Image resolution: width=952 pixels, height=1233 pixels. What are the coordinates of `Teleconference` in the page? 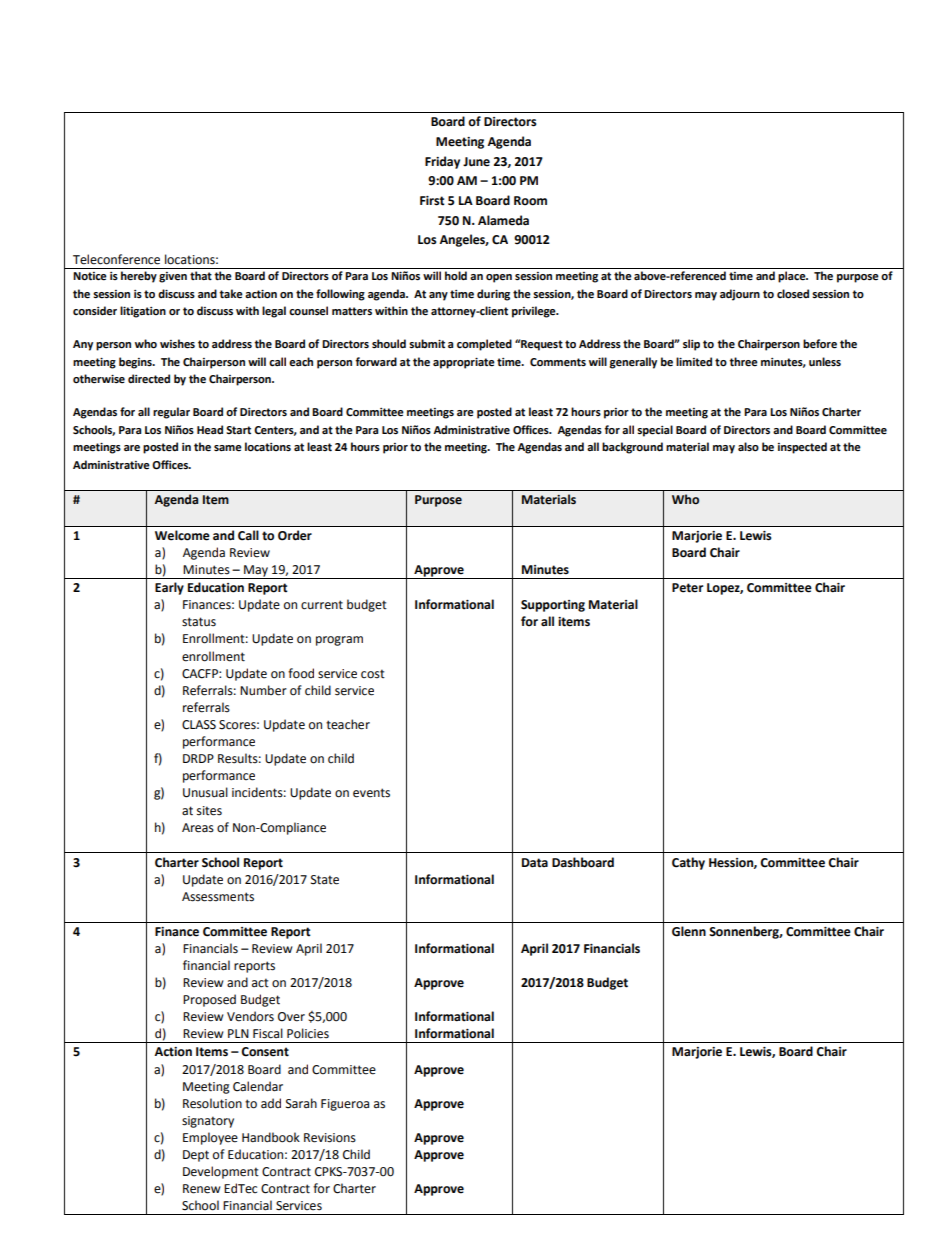 It's located at (116, 259).
